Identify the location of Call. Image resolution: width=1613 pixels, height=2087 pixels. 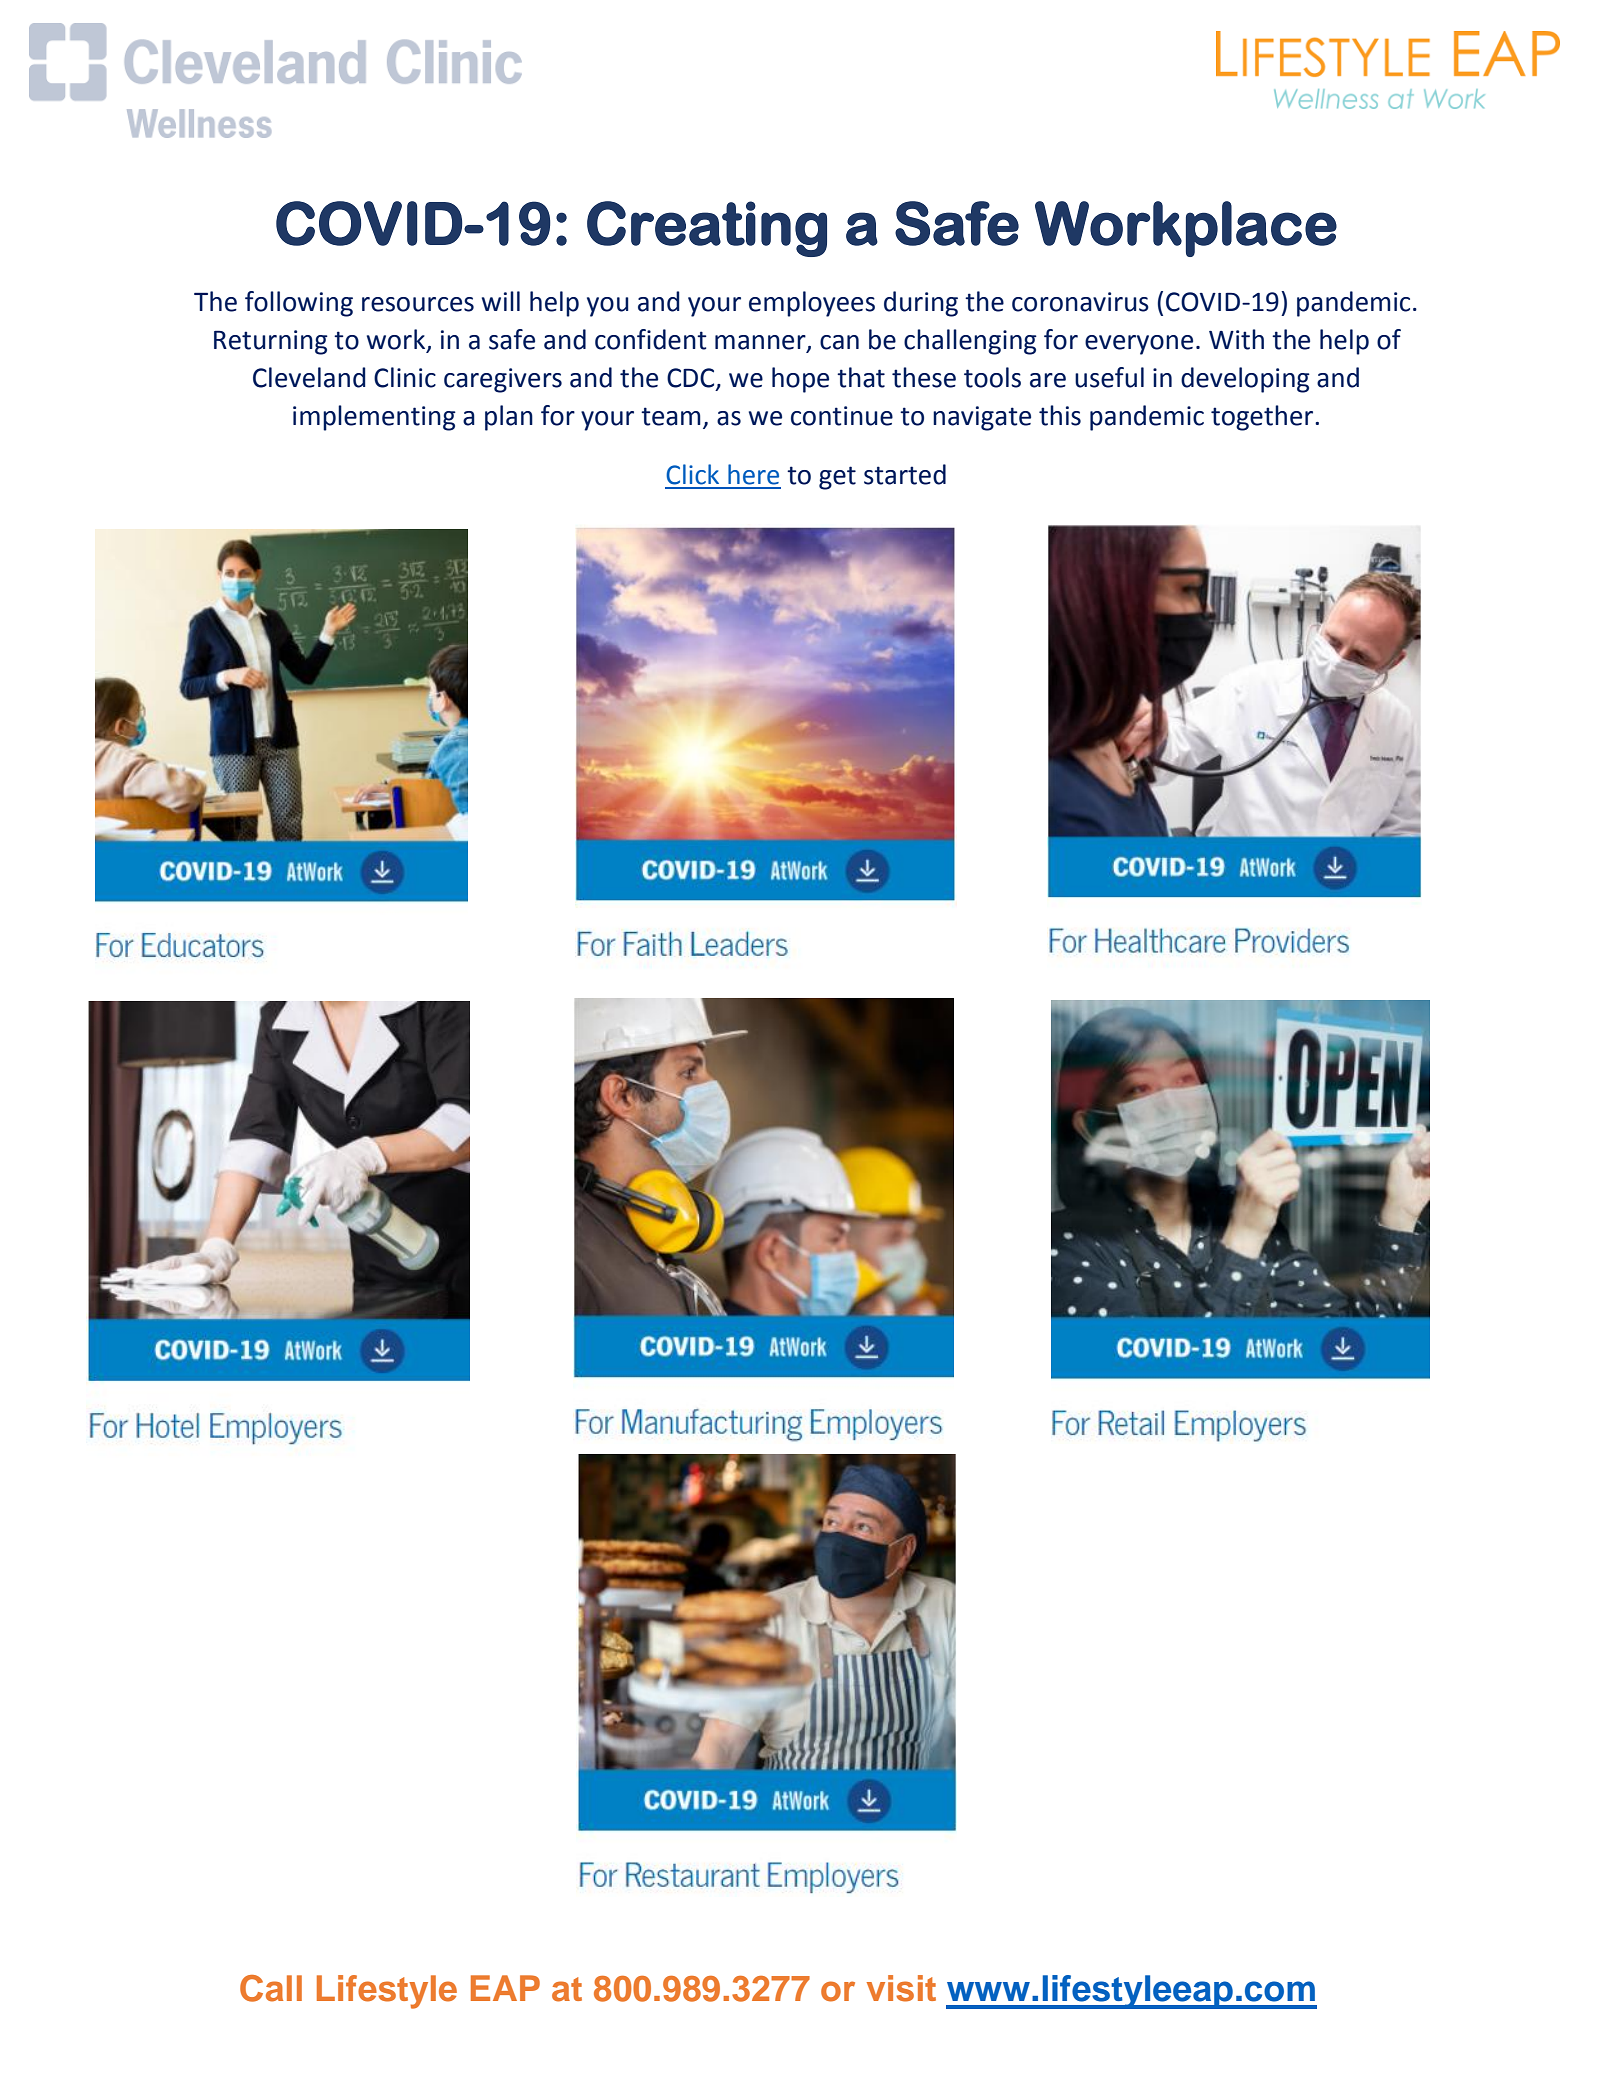
(271, 1988).
